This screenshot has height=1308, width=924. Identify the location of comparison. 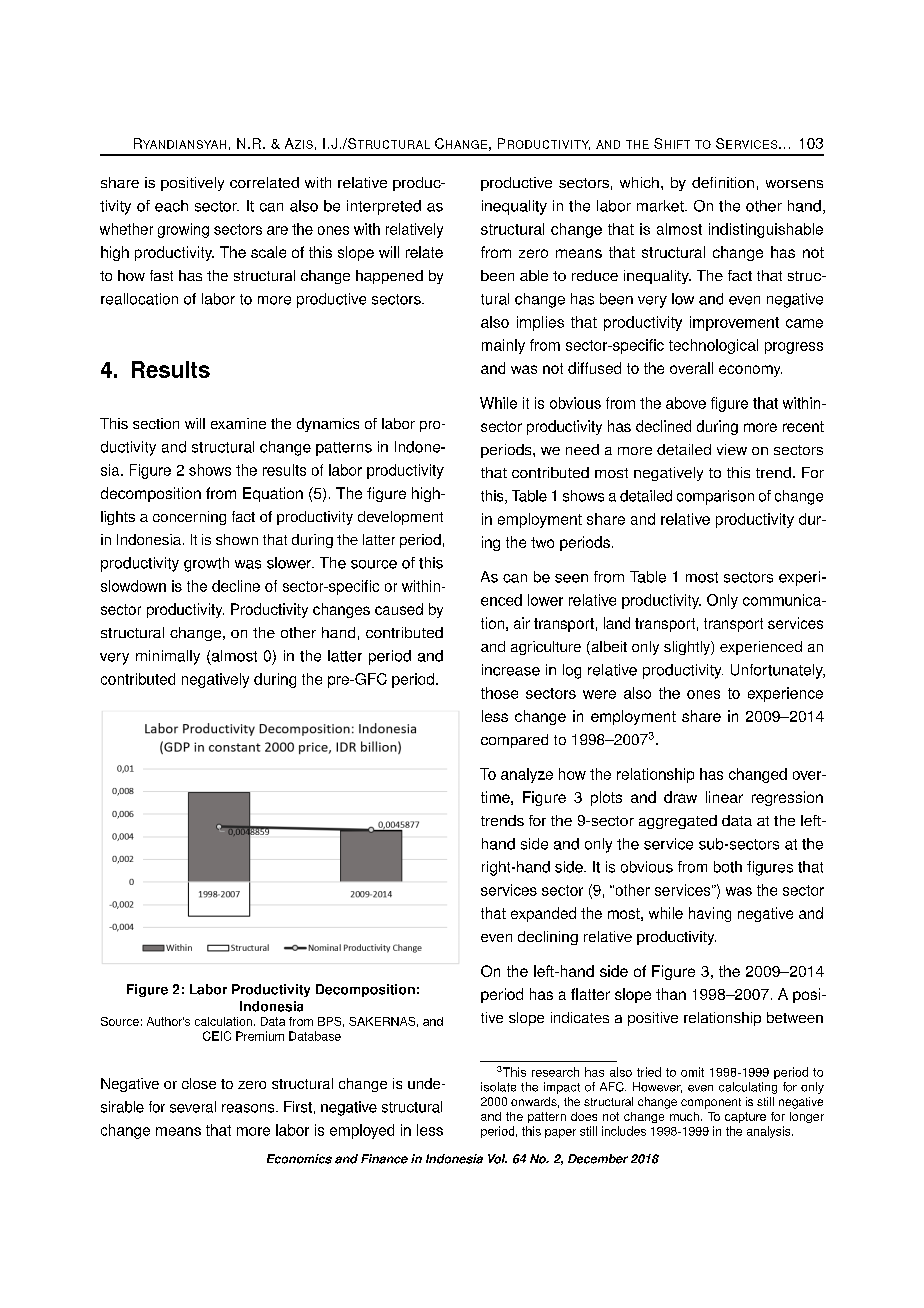
(715, 497).
